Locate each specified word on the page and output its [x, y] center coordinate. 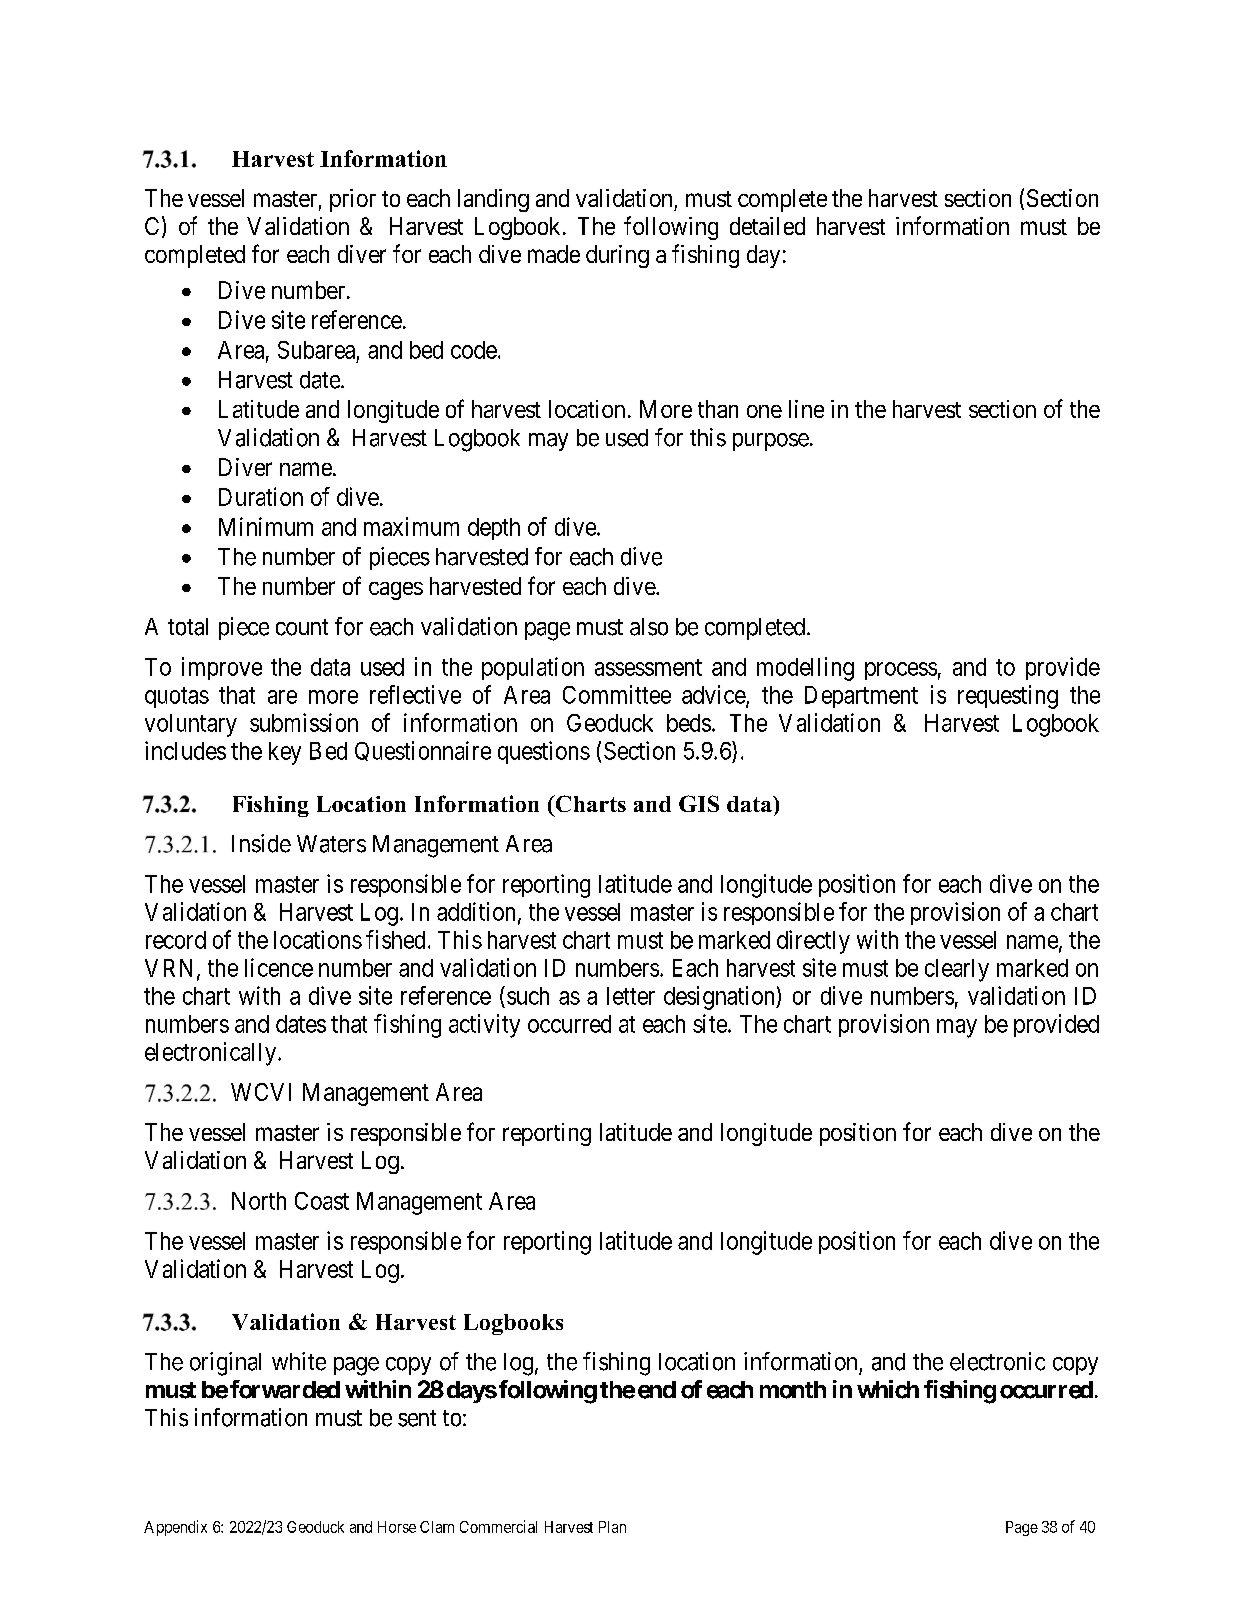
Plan [612, 1527]
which [888, 1389]
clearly [957, 970]
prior [353, 200]
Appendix [175, 1528]
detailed [767, 226]
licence [279, 967]
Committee [617, 694]
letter [631, 996]
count [302, 627]
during [617, 256]
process [901, 671]
